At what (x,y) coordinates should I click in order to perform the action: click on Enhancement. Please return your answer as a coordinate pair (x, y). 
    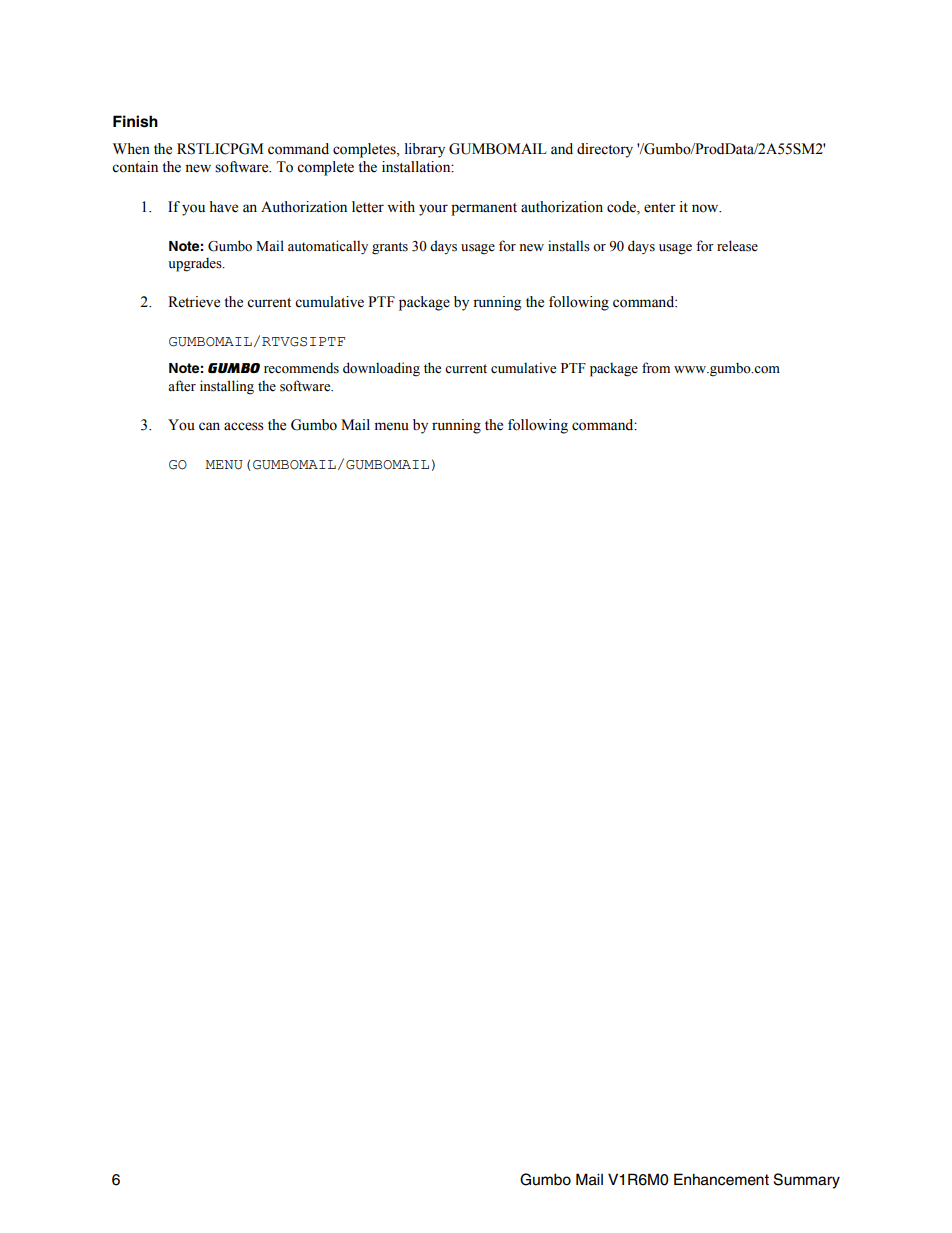
    Looking at the image, I should click on (721, 1179).
